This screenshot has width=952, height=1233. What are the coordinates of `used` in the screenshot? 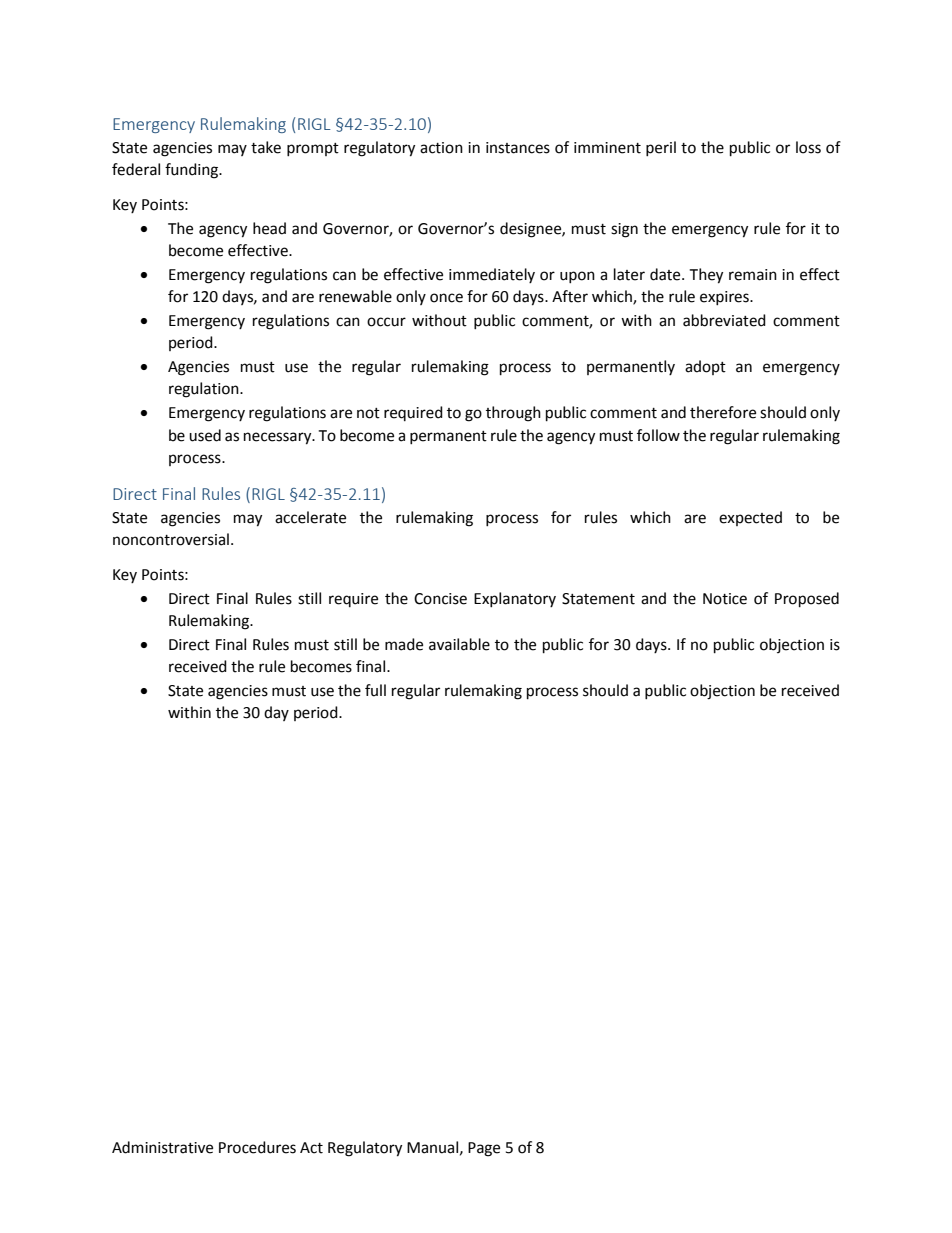 It's located at (205, 435).
